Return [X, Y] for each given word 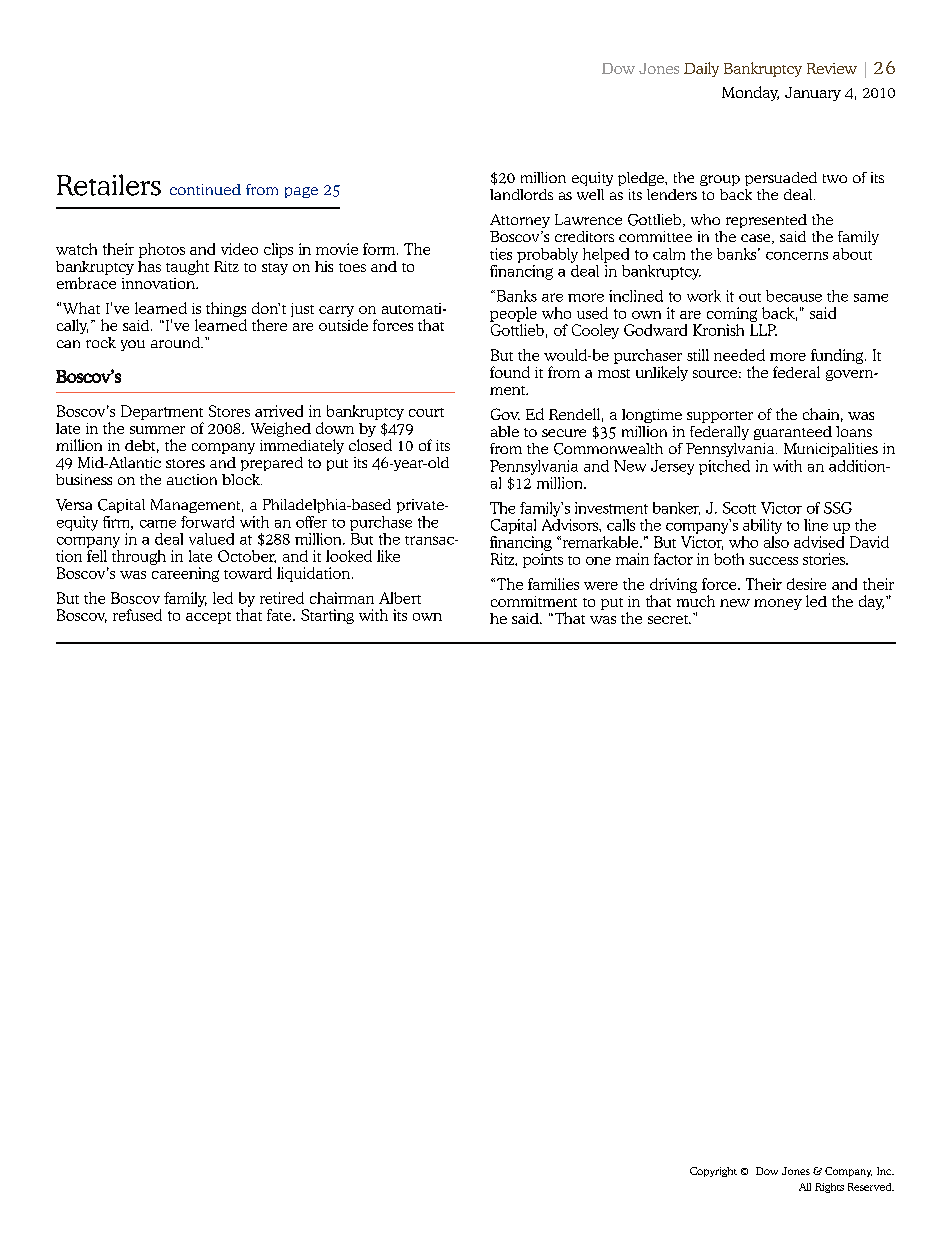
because [794, 296]
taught [187, 267]
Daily [701, 69]
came [158, 524]
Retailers [109, 185]
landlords [521, 194]
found [510, 372]
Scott [739, 508]
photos [162, 250]
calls [621, 525]
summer [157, 430]
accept [208, 618]
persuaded [781, 179]
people [513, 314]
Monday [750, 93]
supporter [720, 417]
